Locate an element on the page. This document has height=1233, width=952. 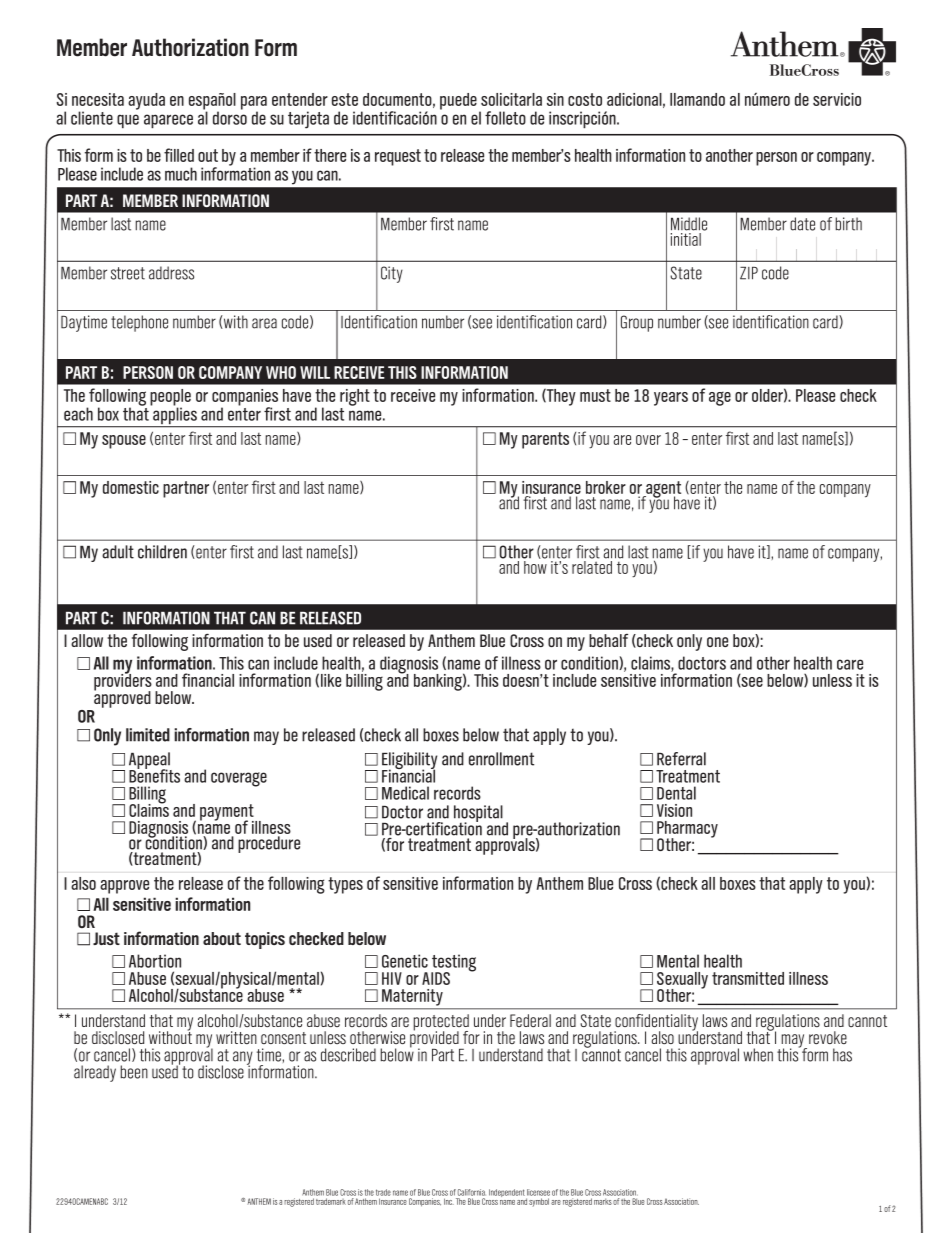
puede is located at coordinates (458, 101).
